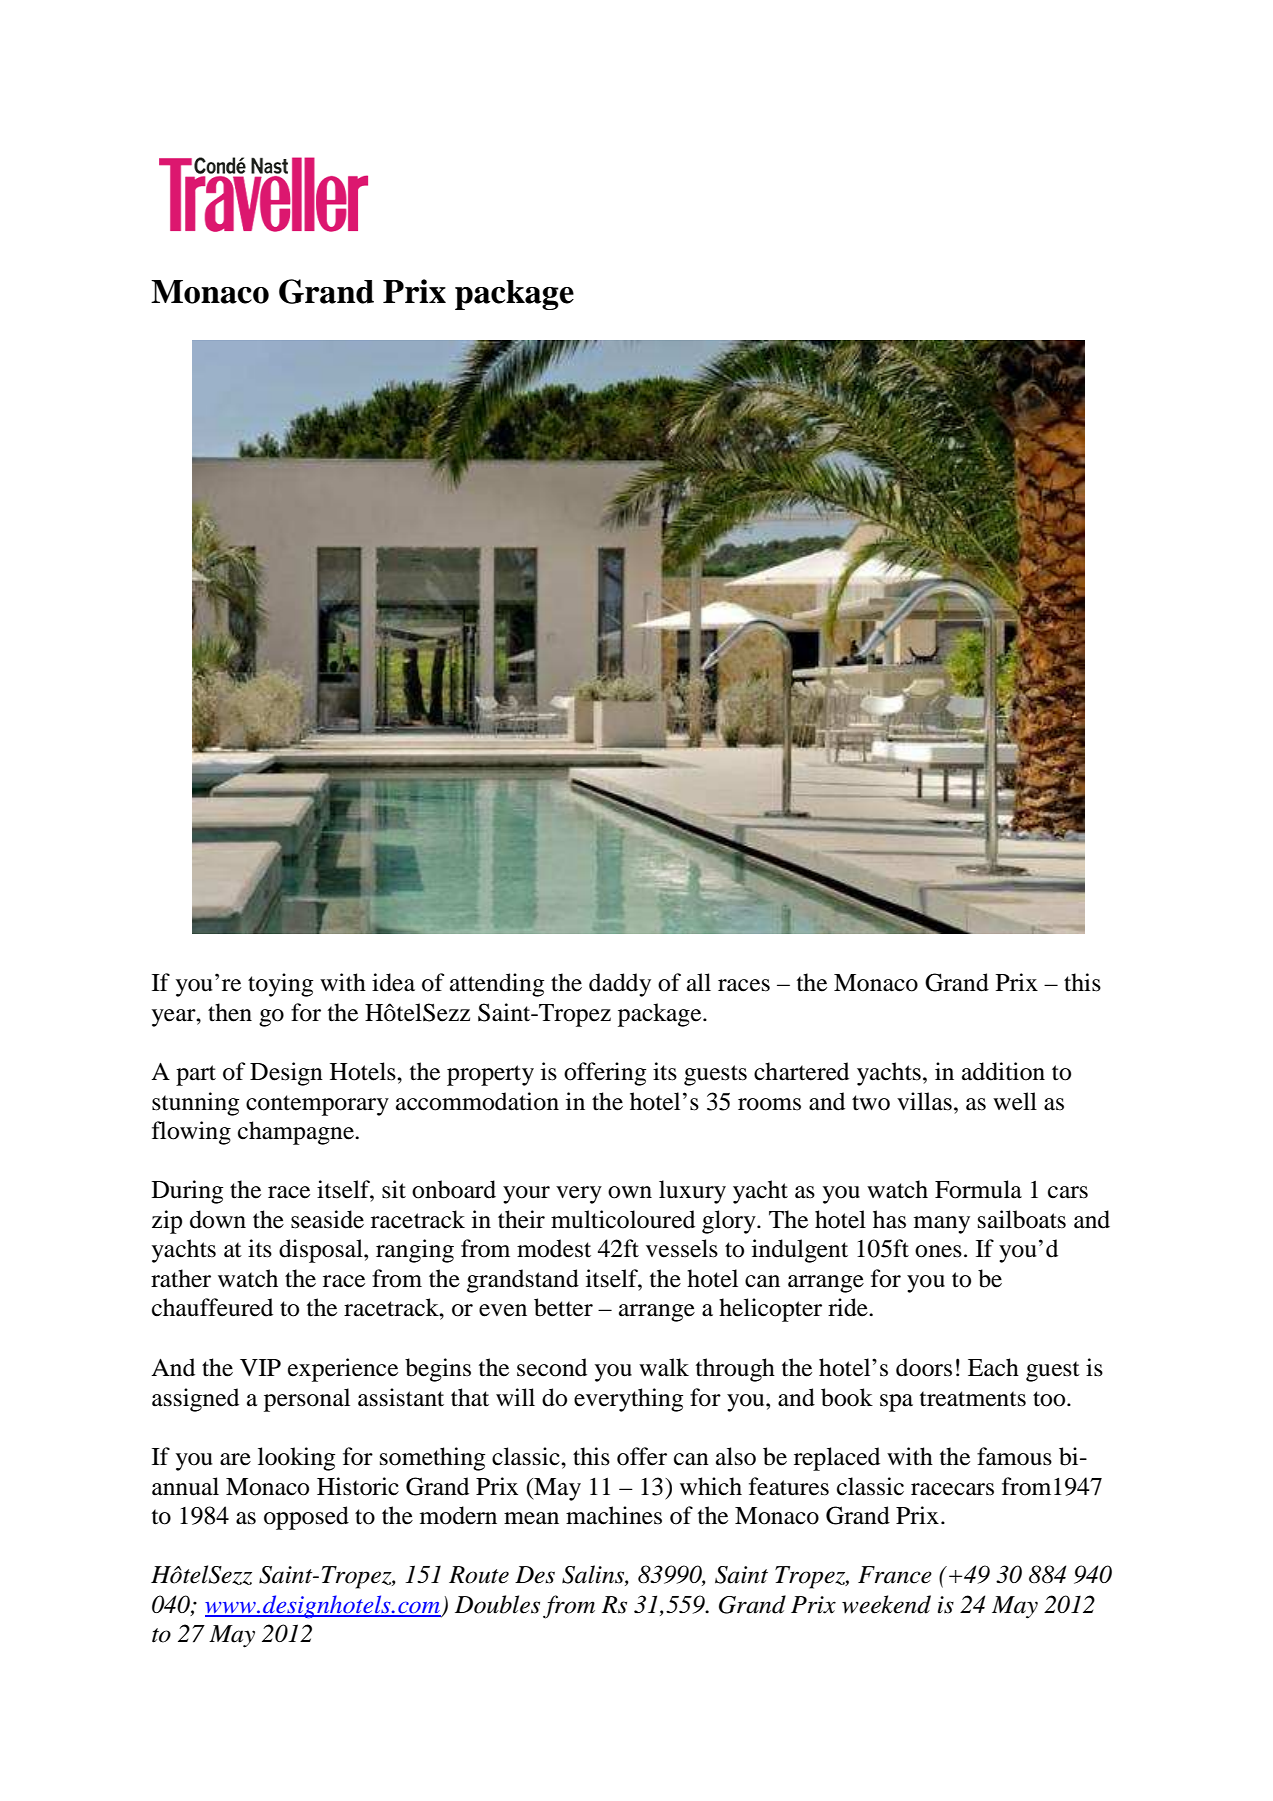 The height and width of the screenshot is (1801, 1273). Describe the element at coordinates (620, 985) in the screenshot. I see `daddy` at that location.
